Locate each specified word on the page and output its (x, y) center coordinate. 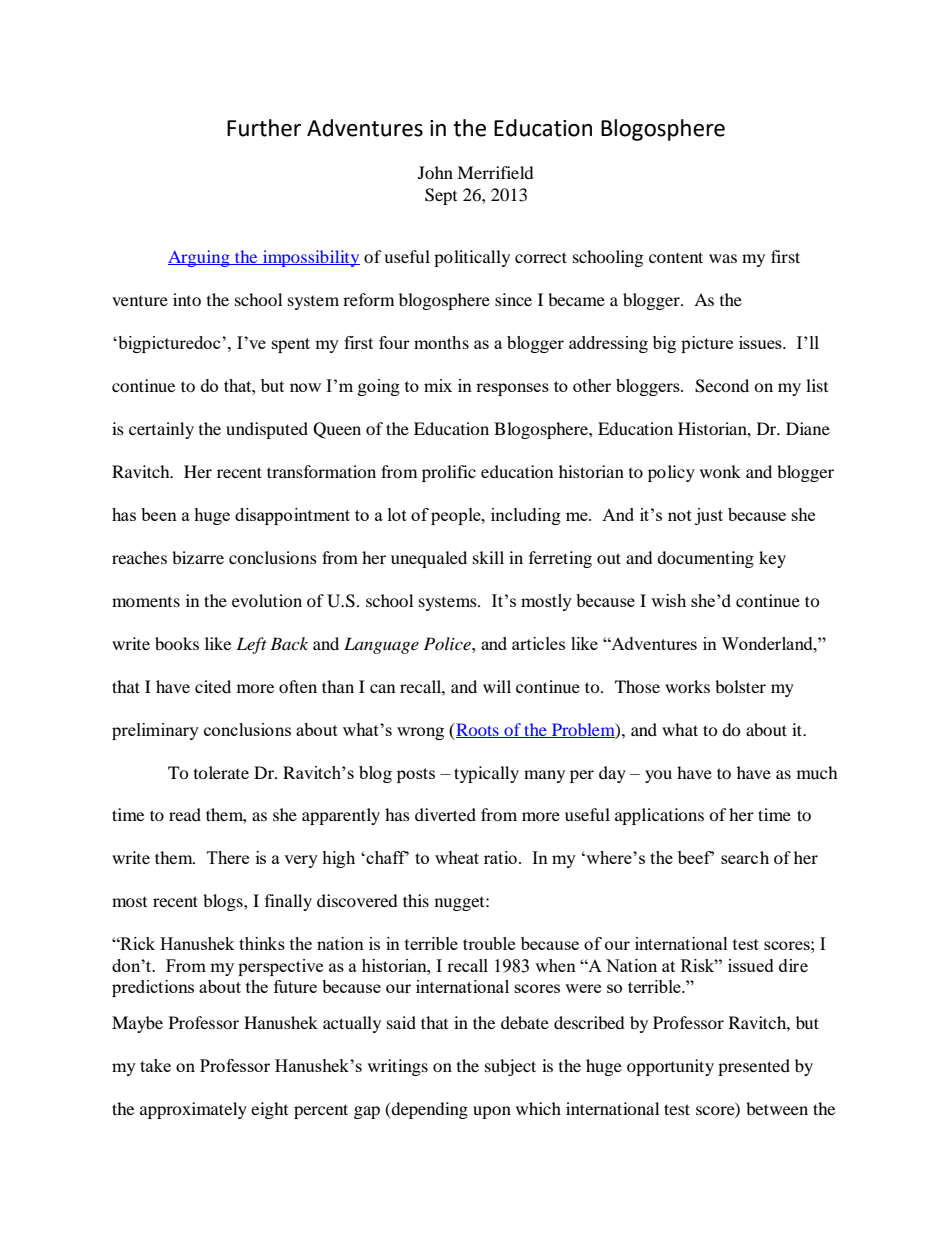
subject (510, 1067)
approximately (193, 1110)
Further (264, 128)
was (723, 258)
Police (448, 643)
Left (251, 645)
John (435, 172)
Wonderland (768, 643)
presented (754, 1067)
